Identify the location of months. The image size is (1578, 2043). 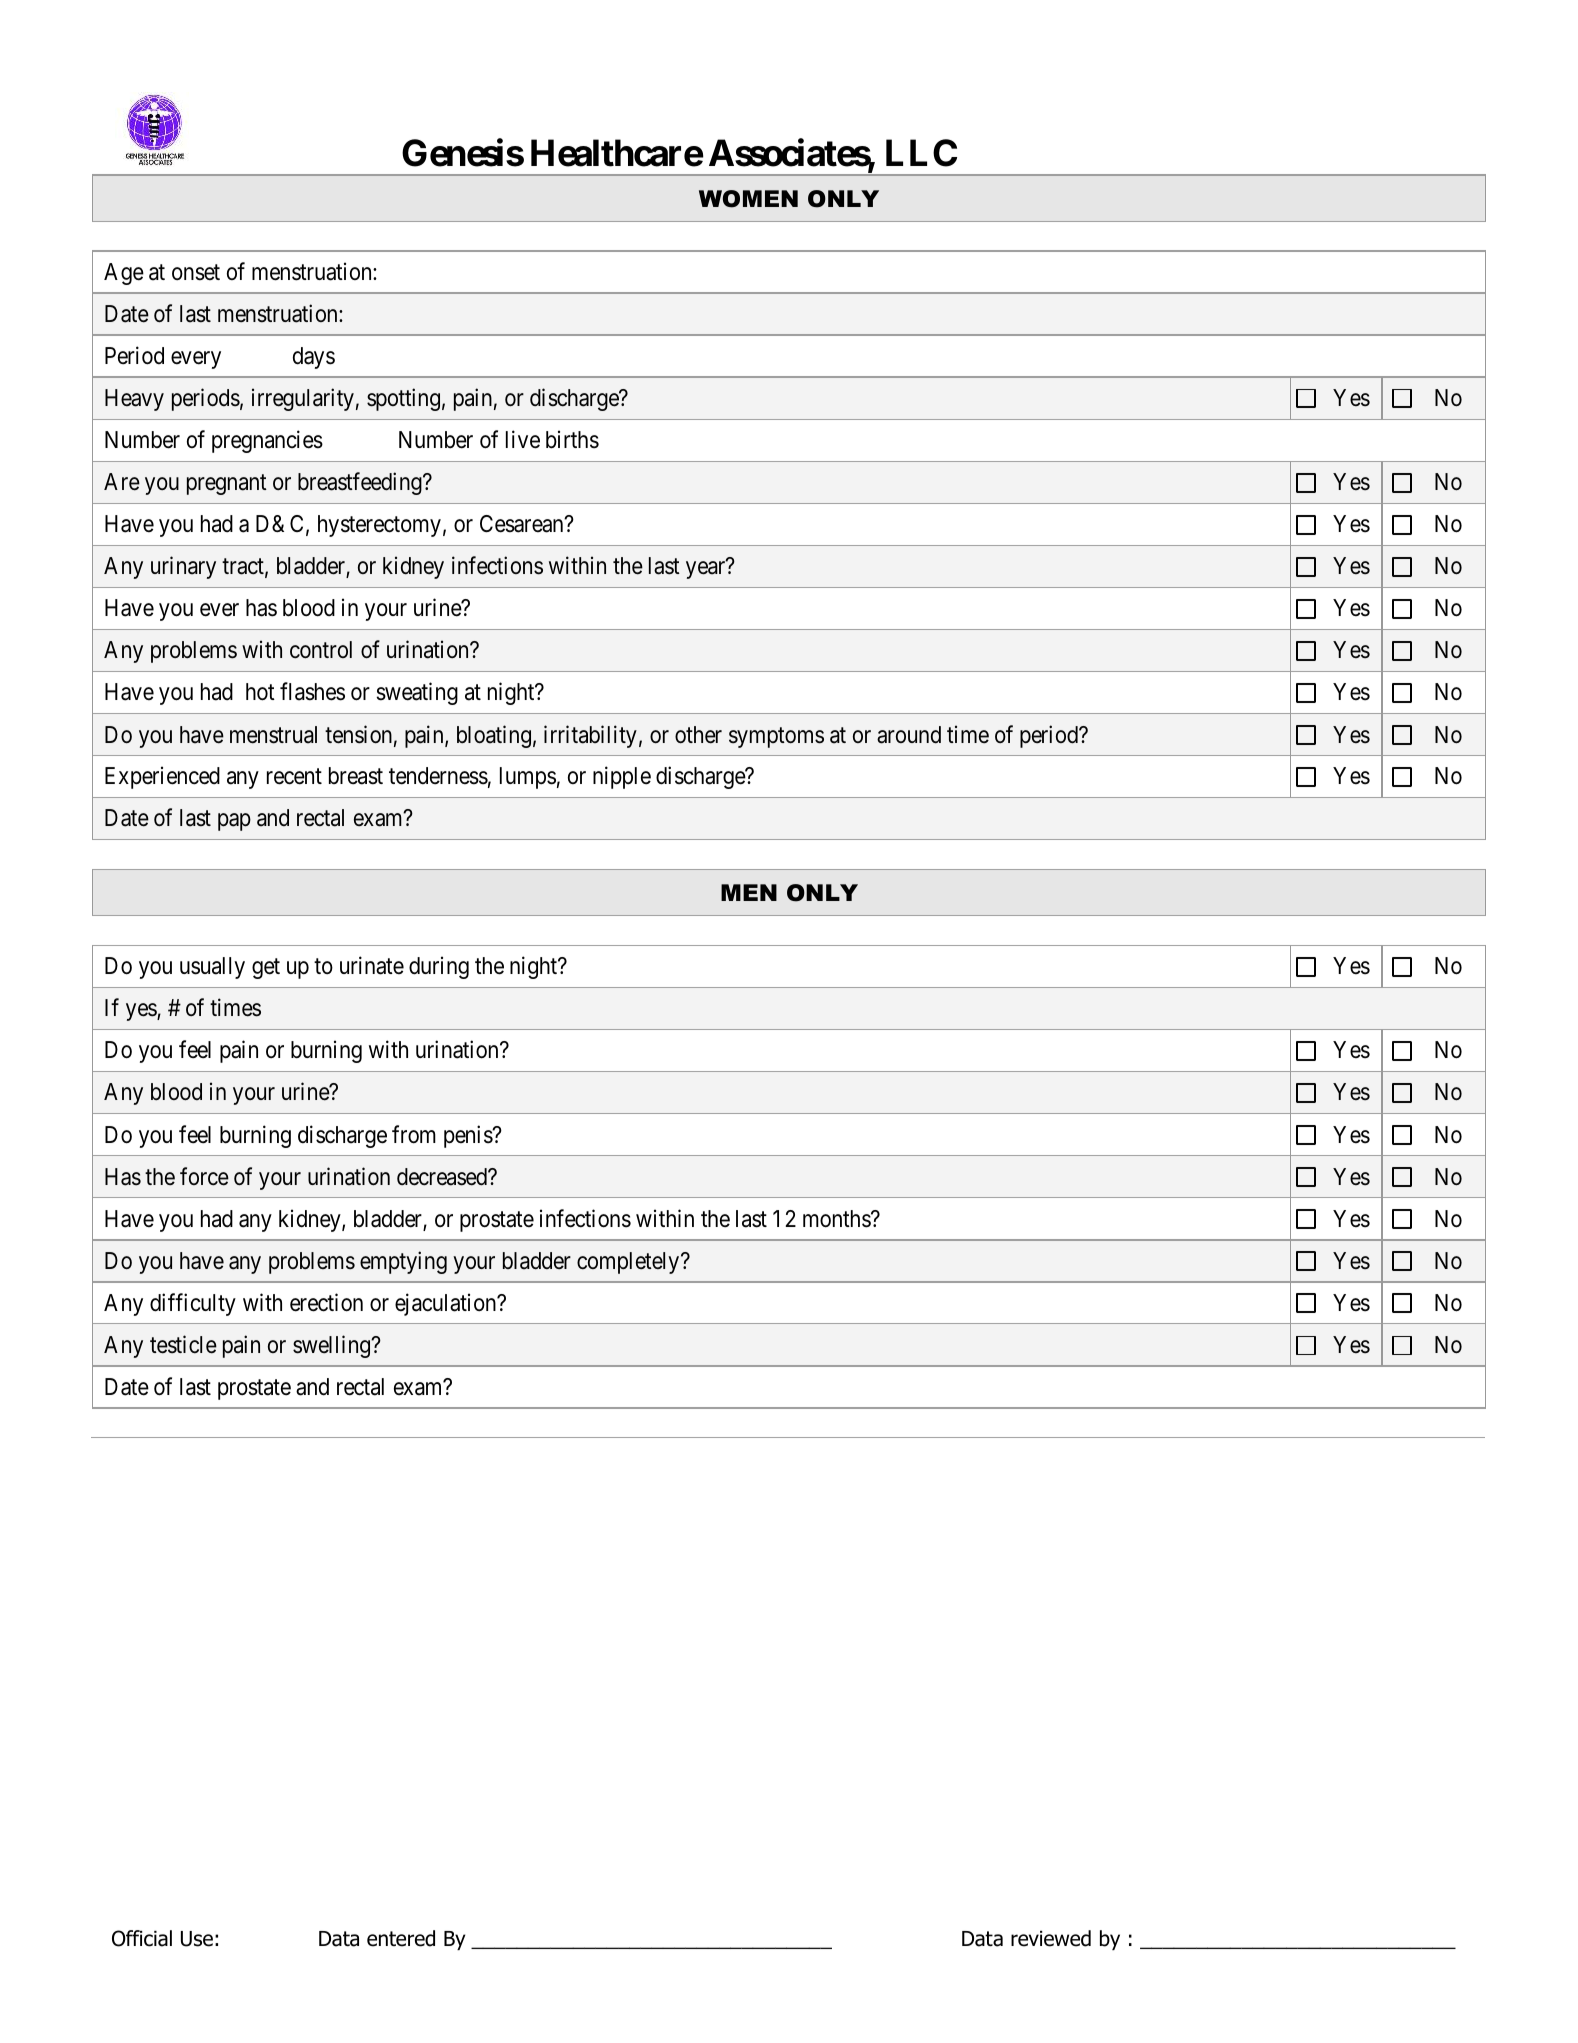
(837, 1219).
